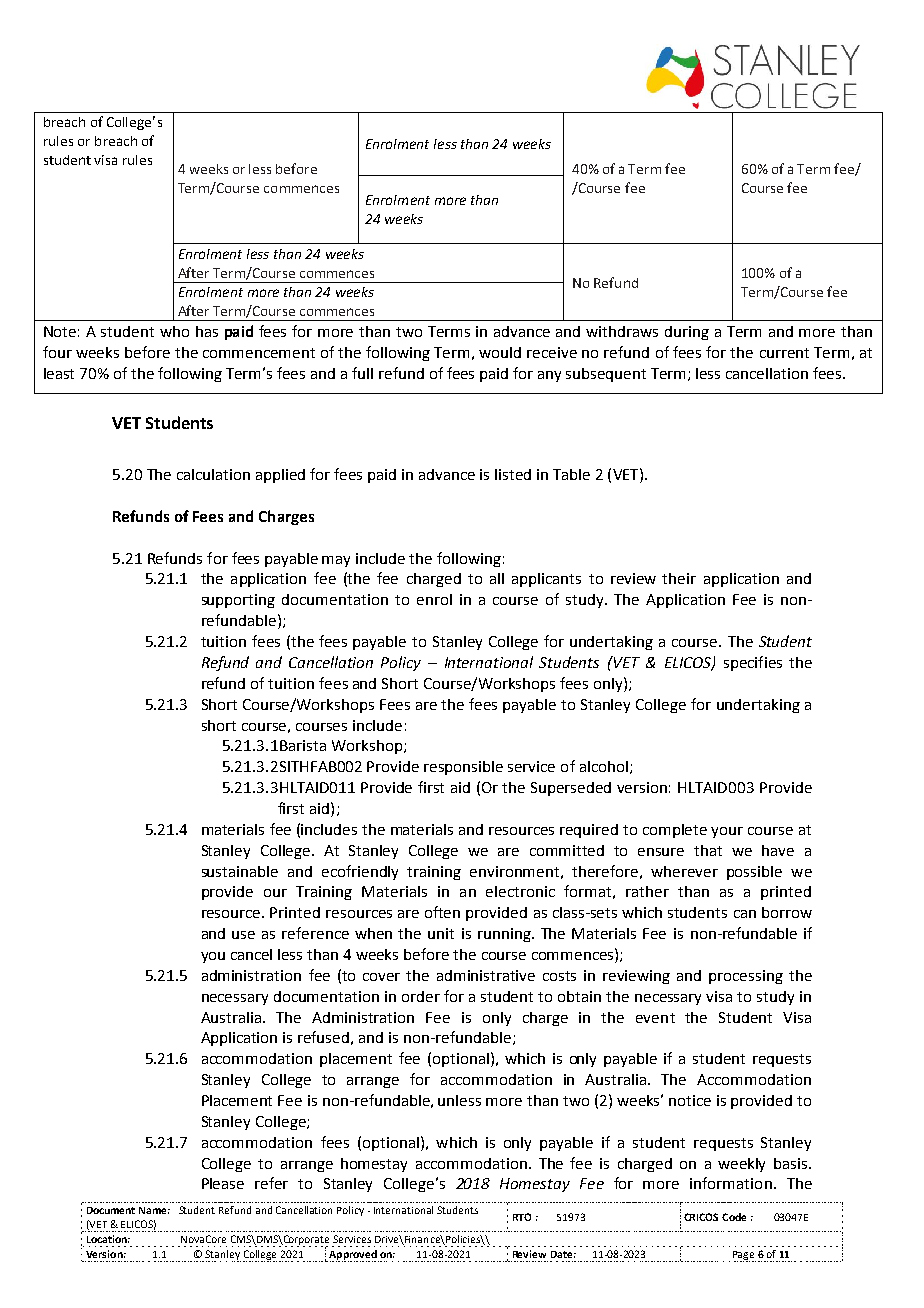 The width and height of the document is (924, 1308). Describe the element at coordinates (753, 663) in the document. I see `specifies` at that location.
